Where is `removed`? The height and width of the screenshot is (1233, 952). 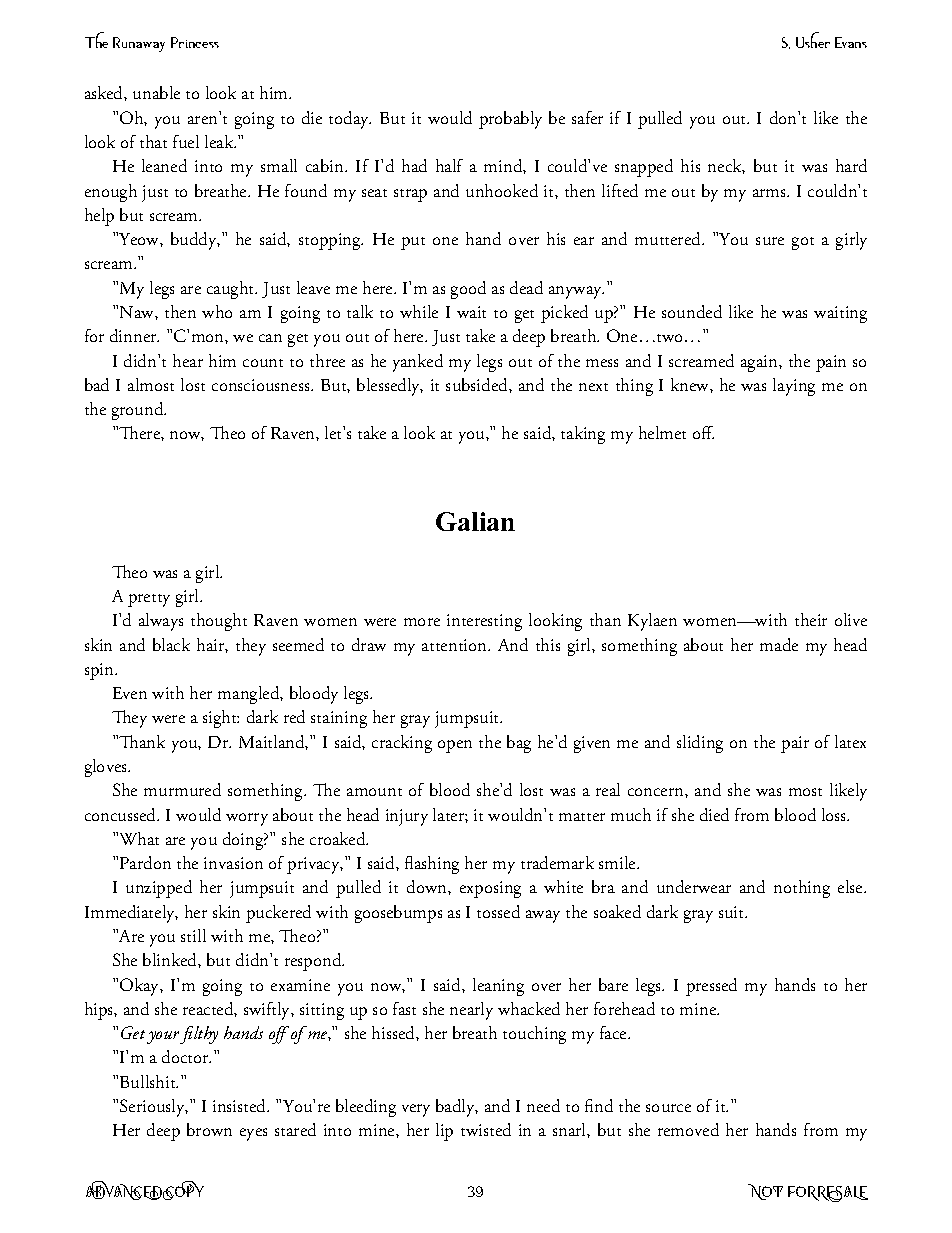
removed is located at coordinates (688, 1129).
